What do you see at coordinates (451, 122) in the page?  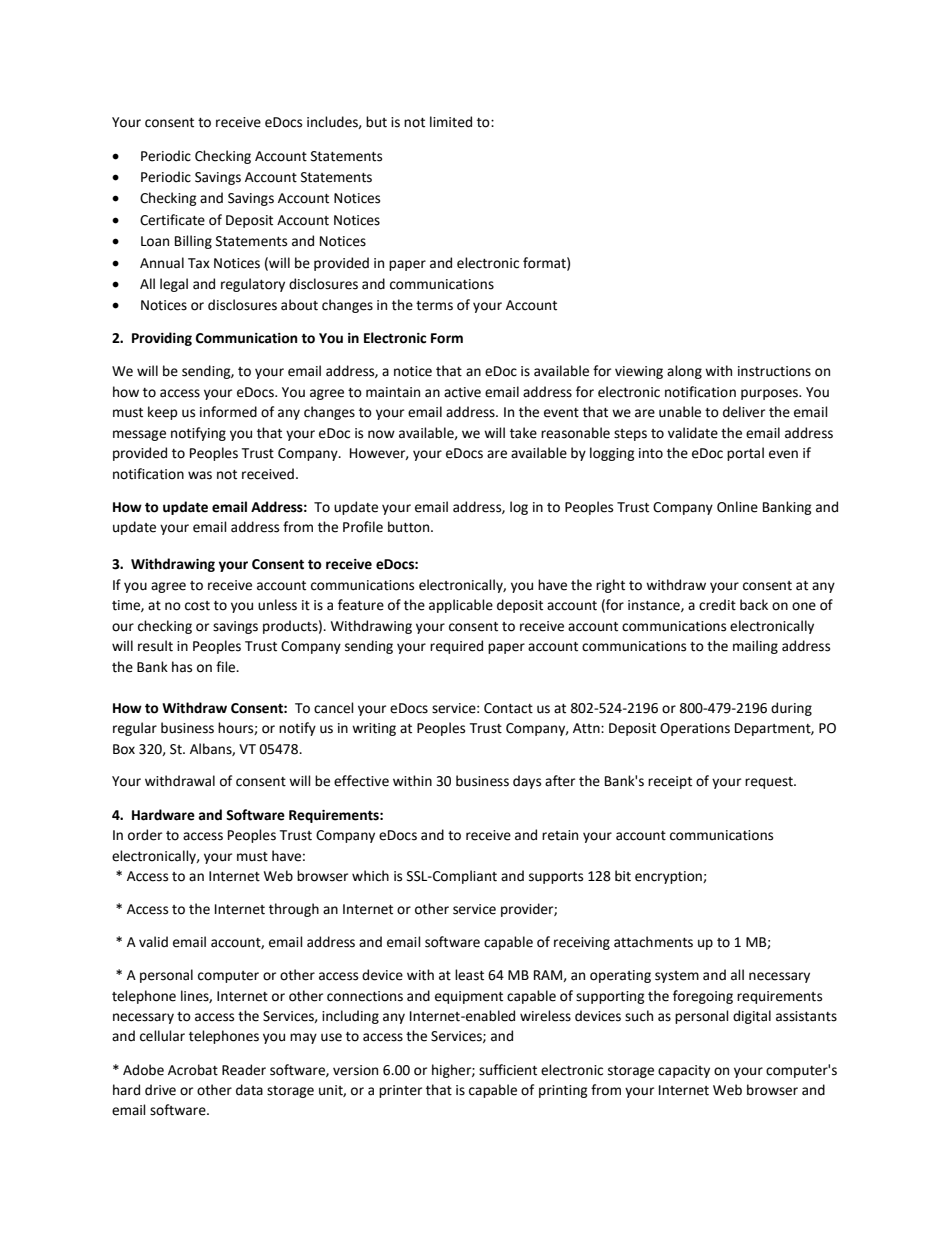 I see `limited` at bounding box center [451, 122].
